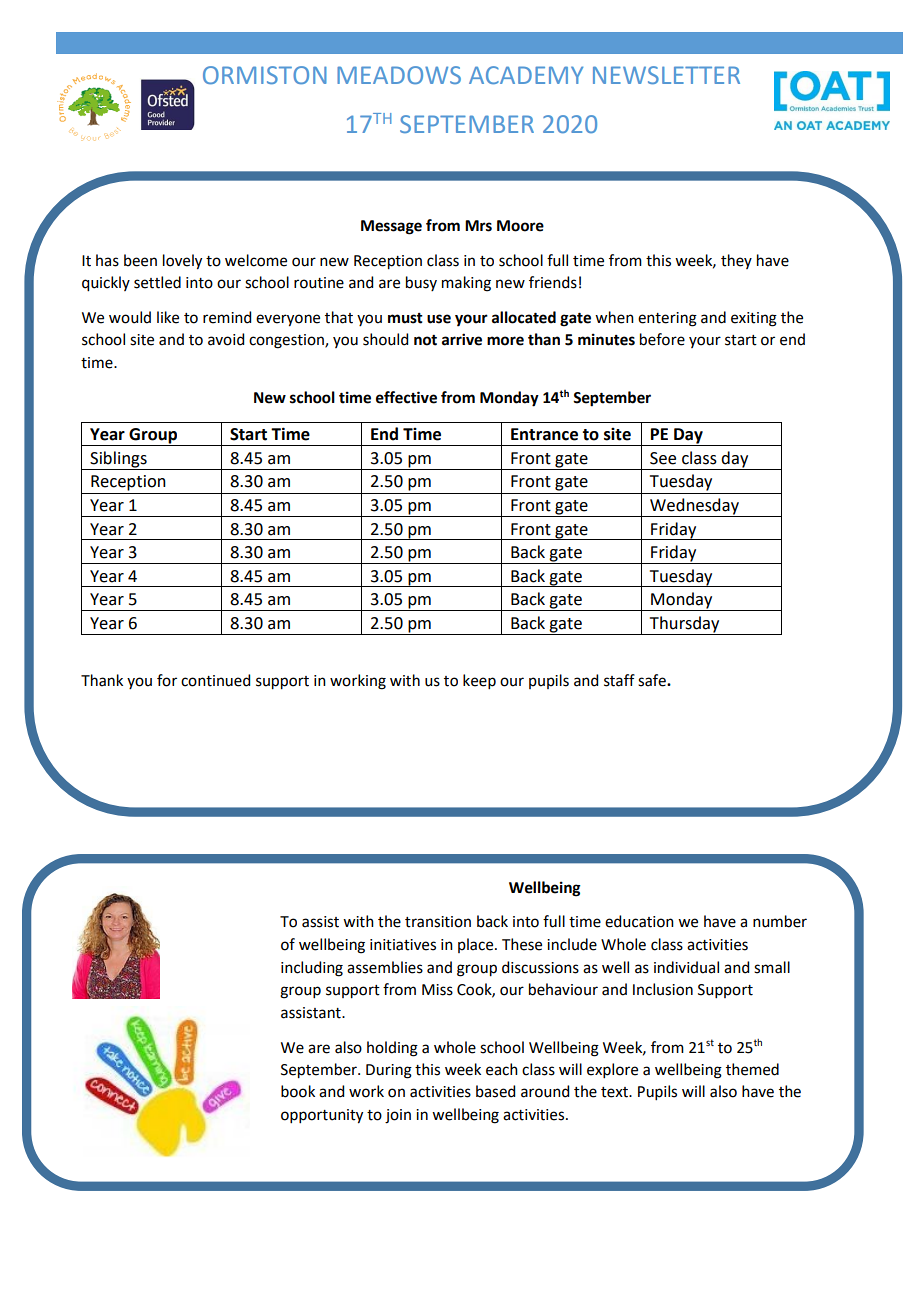  Describe the element at coordinates (118, 460) in the image. I see `Siblings` at that location.
